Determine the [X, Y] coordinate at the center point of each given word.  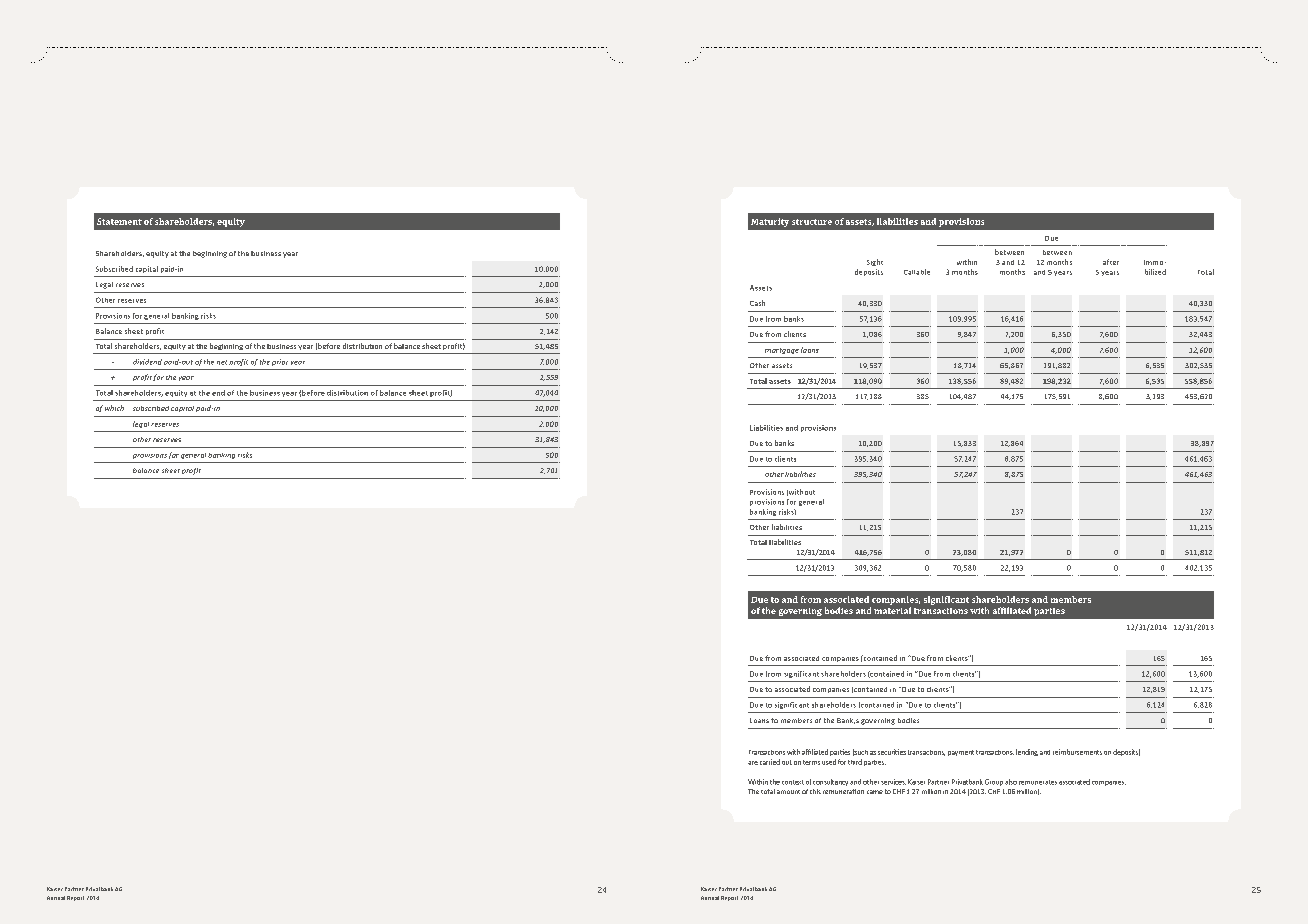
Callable [917, 272]
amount [788, 792]
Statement [119, 221]
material [892, 610]
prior [280, 362]
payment [961, 753]
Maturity [770, 222]
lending [1027, 752]
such [860, 752]
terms [811, 762]
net [222, 362]
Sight [875, 262]
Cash [757, 303]
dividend [147, 362]
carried [770, 762]
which [114, 408]
